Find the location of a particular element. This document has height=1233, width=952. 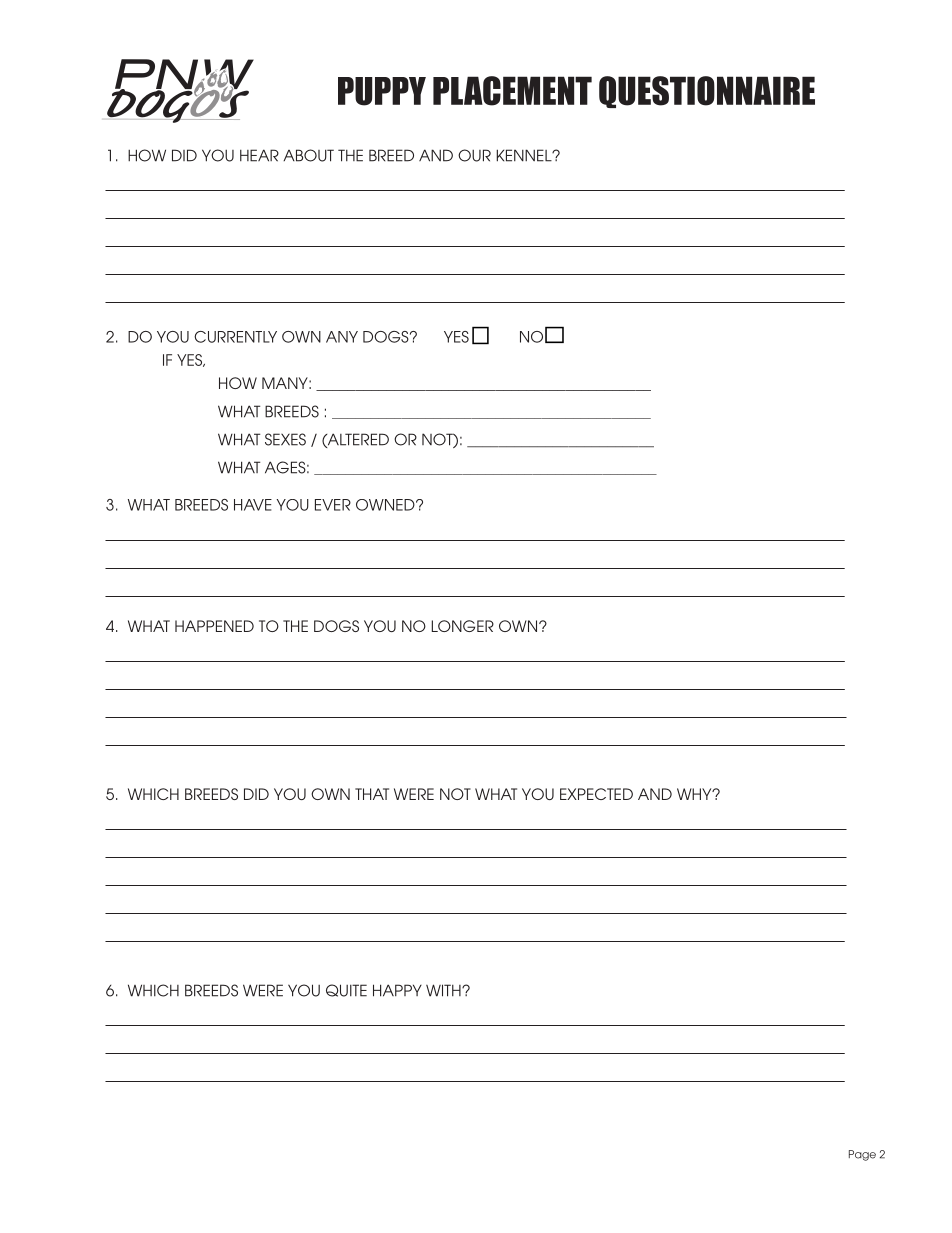

LONGER is located at coordinates (463, 626).
